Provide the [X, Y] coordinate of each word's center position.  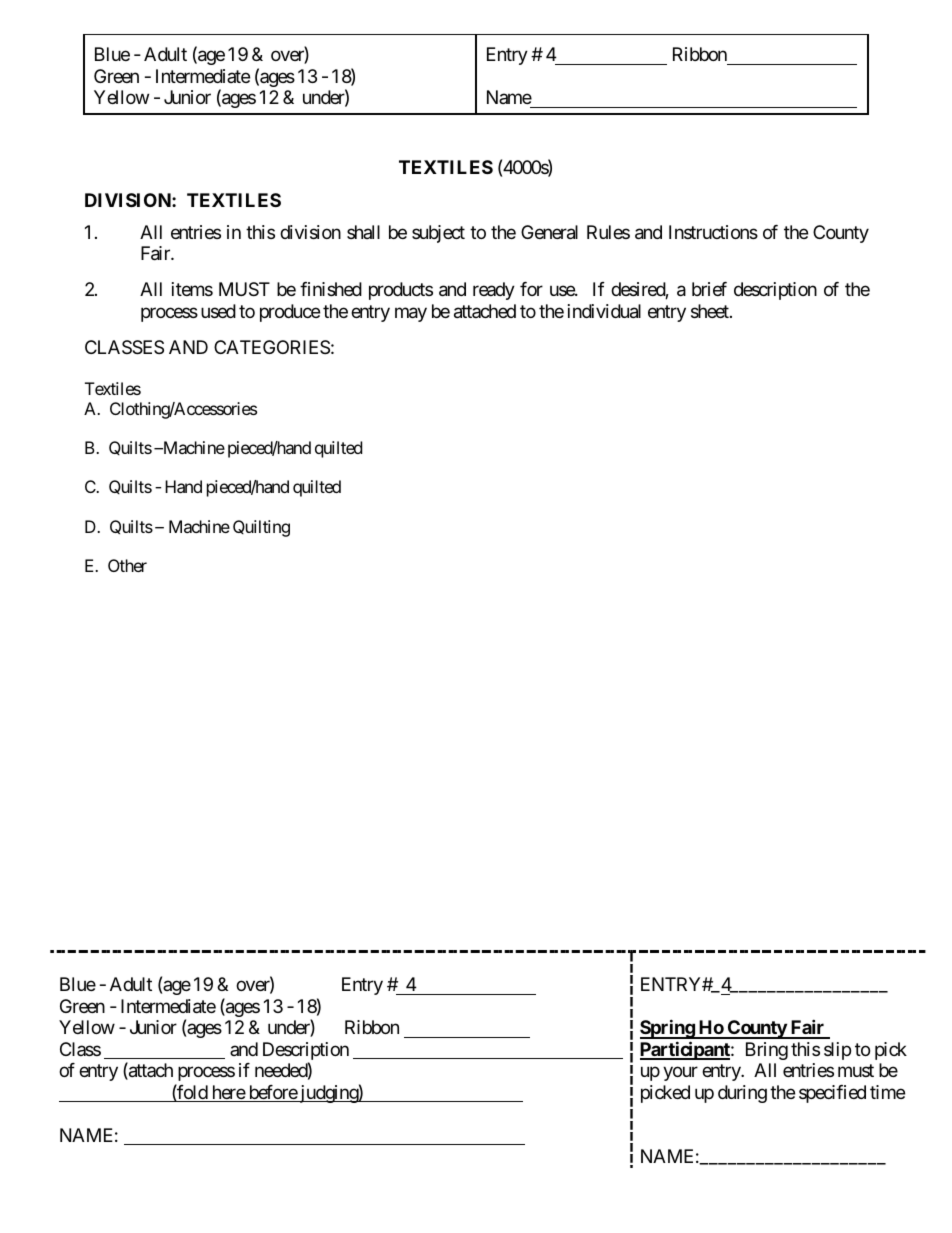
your [680, 1074]
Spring [668, 1029]
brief [709, 289]
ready [494, 291]
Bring [767, 1051]
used [218, 311]
